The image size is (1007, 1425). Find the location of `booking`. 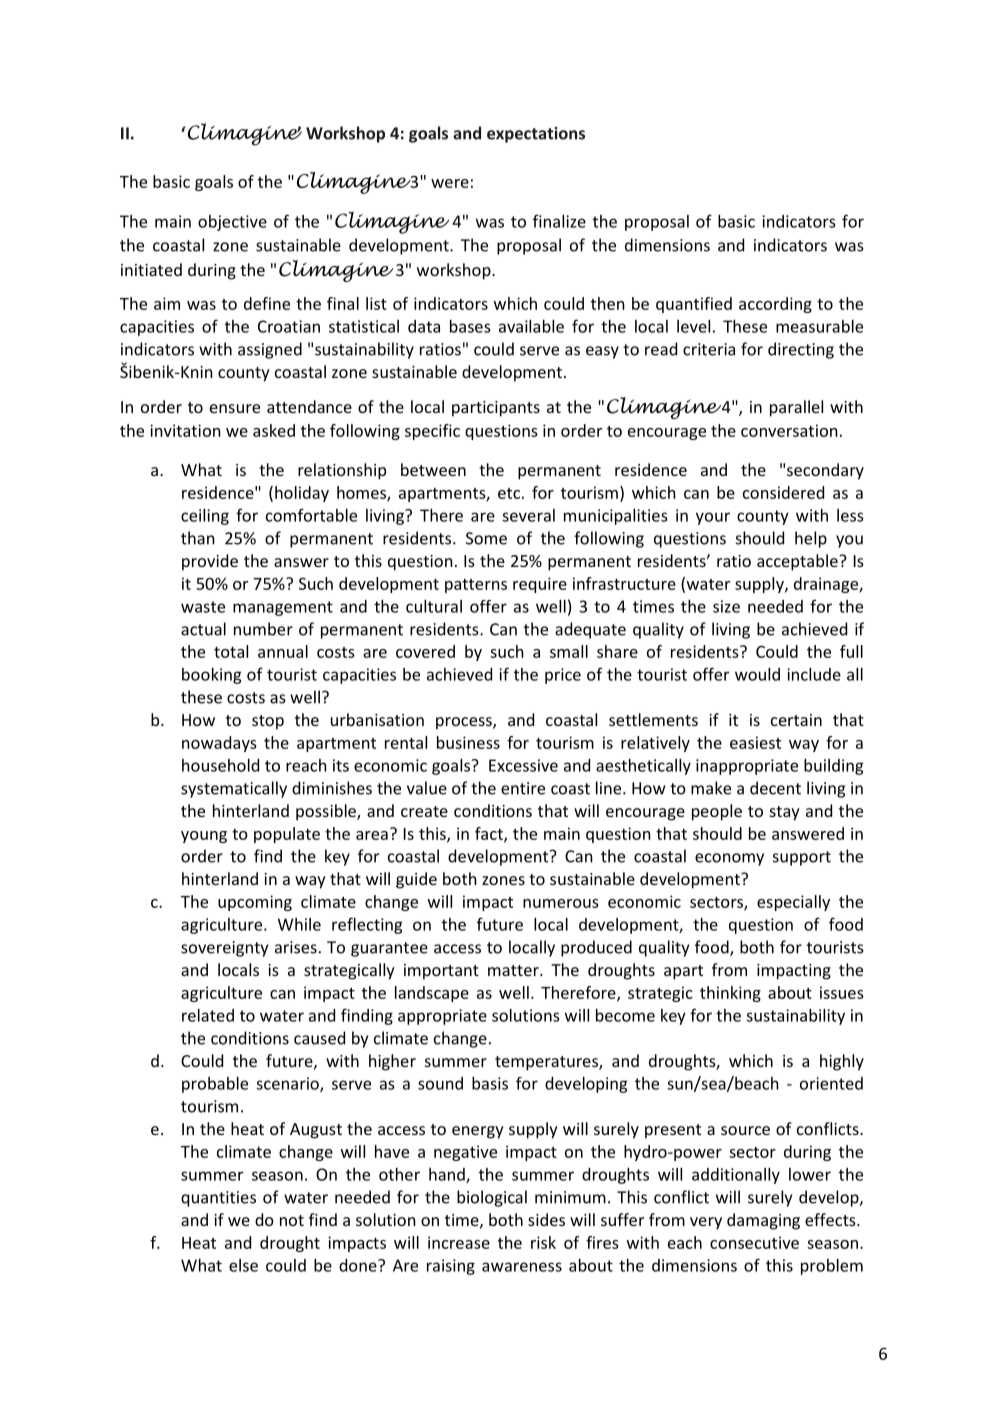

booking is located at coordinates (212, 676).
